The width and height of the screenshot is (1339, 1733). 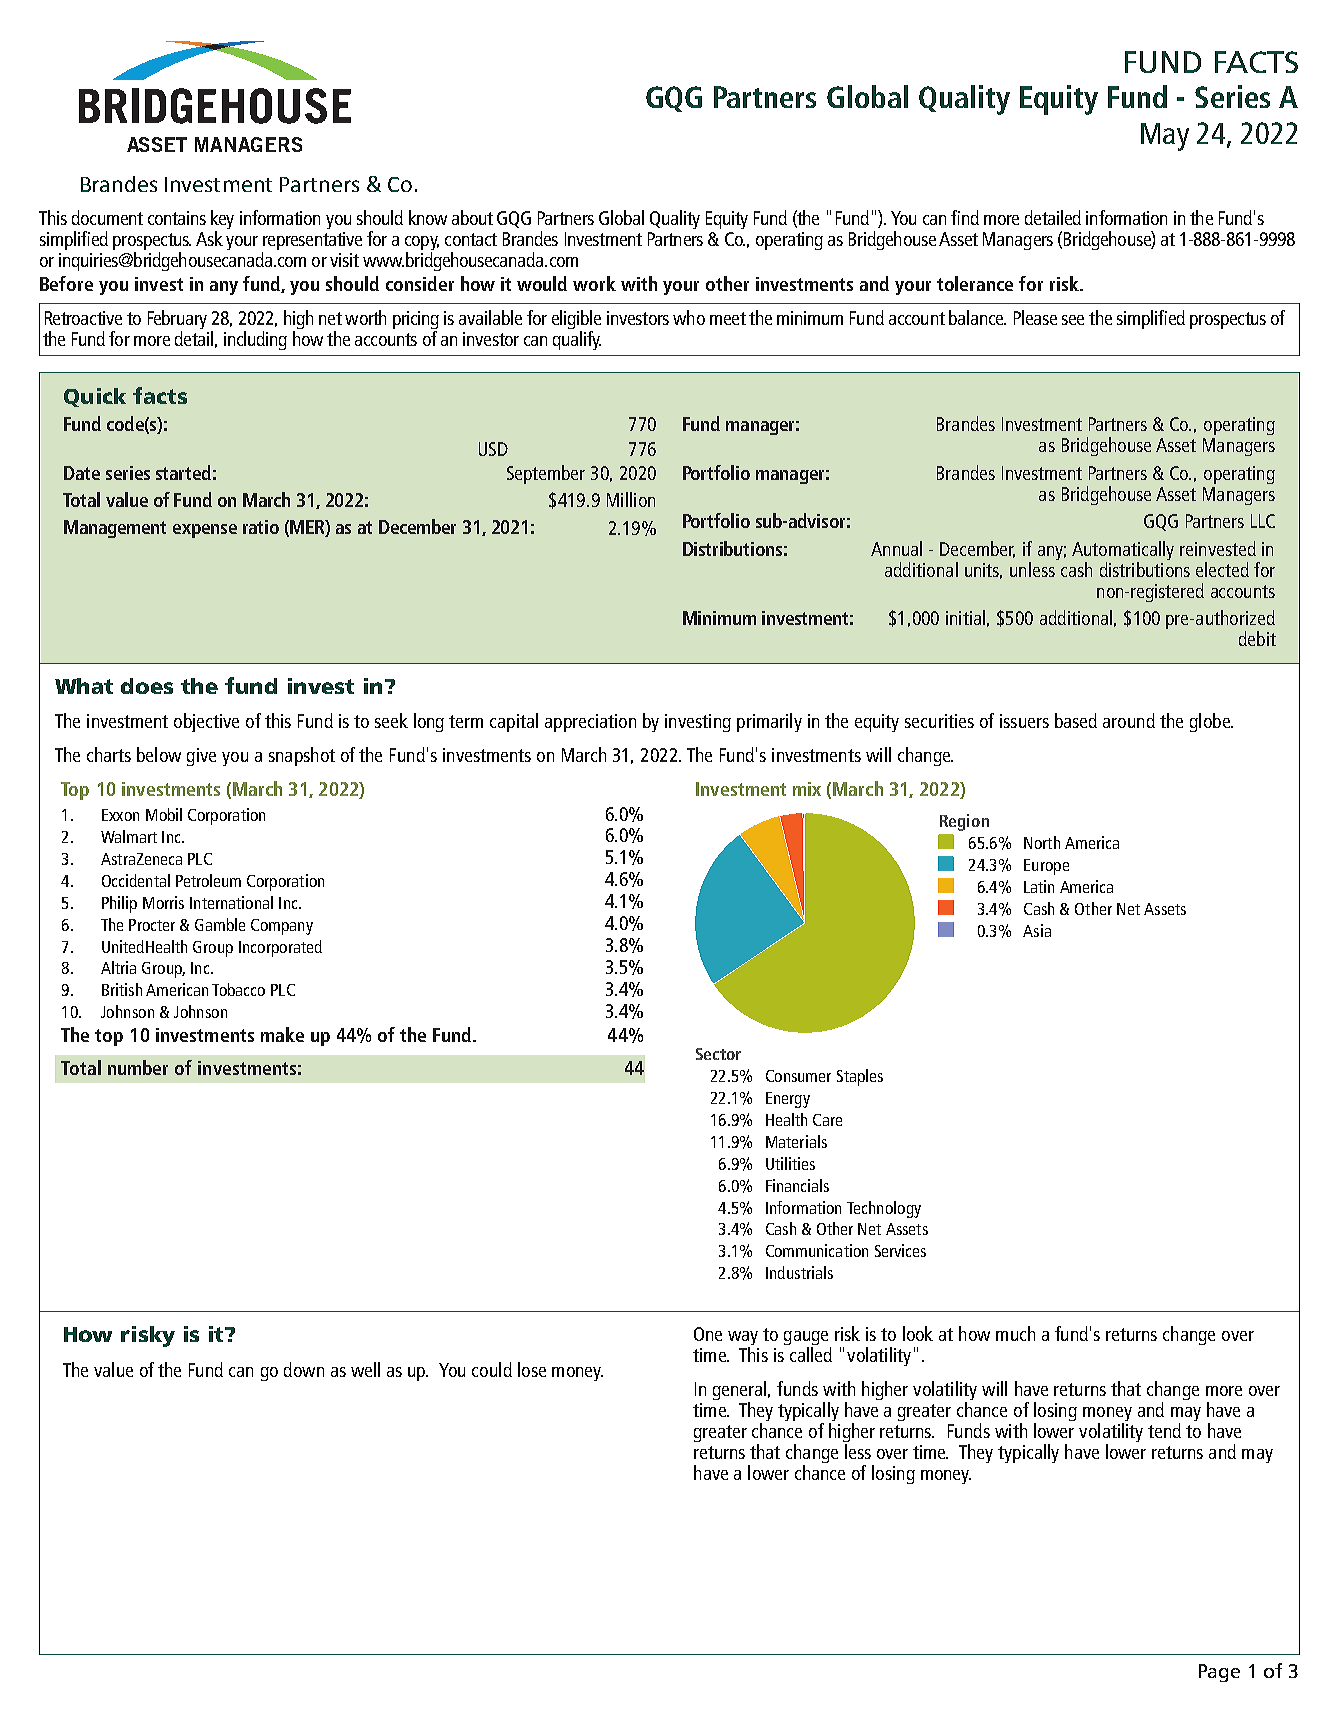 What do you see at coordinates (209, 238) in the screenshot?
I see `Ask` at bounding box center [209, 238].
